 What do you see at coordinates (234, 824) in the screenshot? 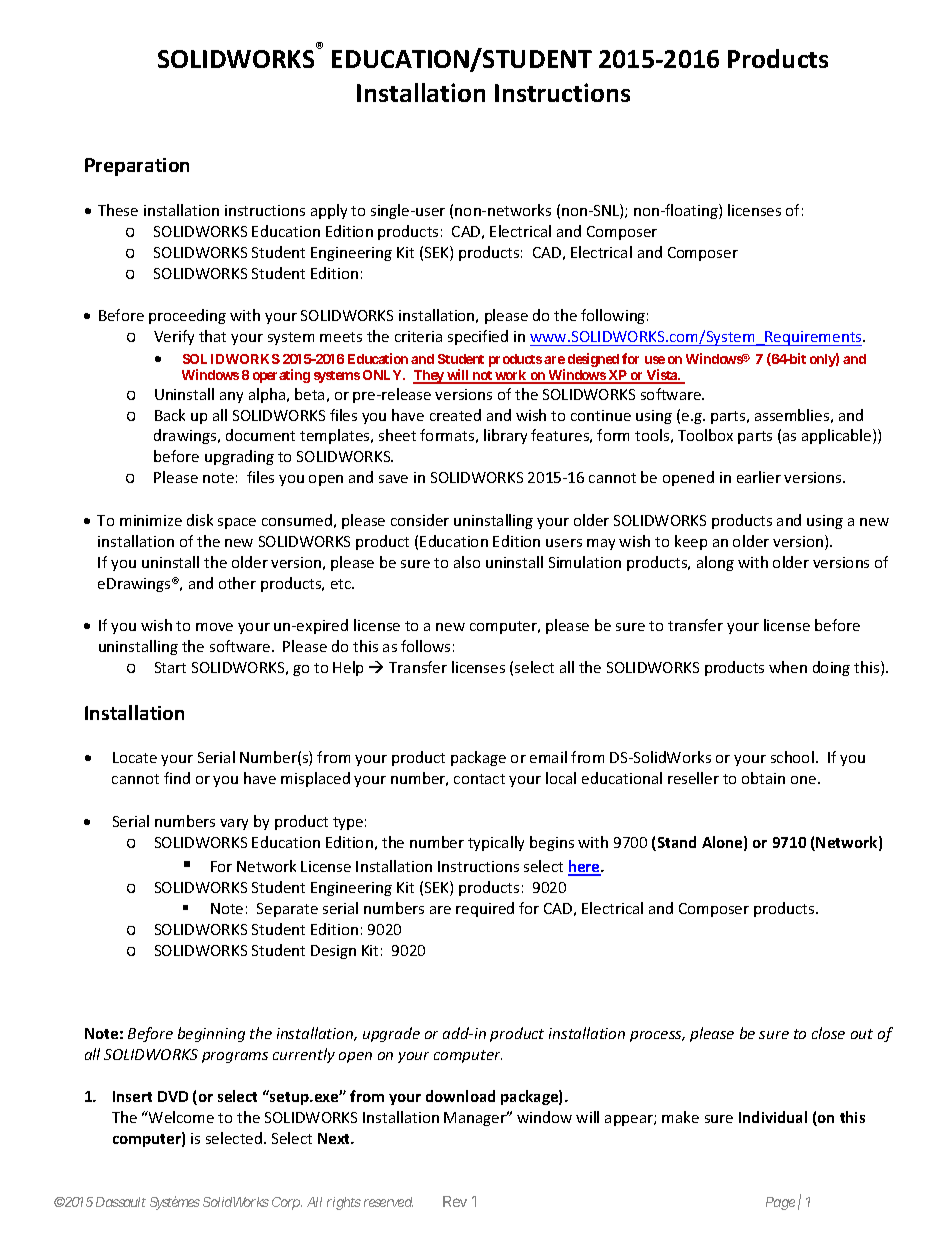
I see `vary` at bounding box center [234, 824].
